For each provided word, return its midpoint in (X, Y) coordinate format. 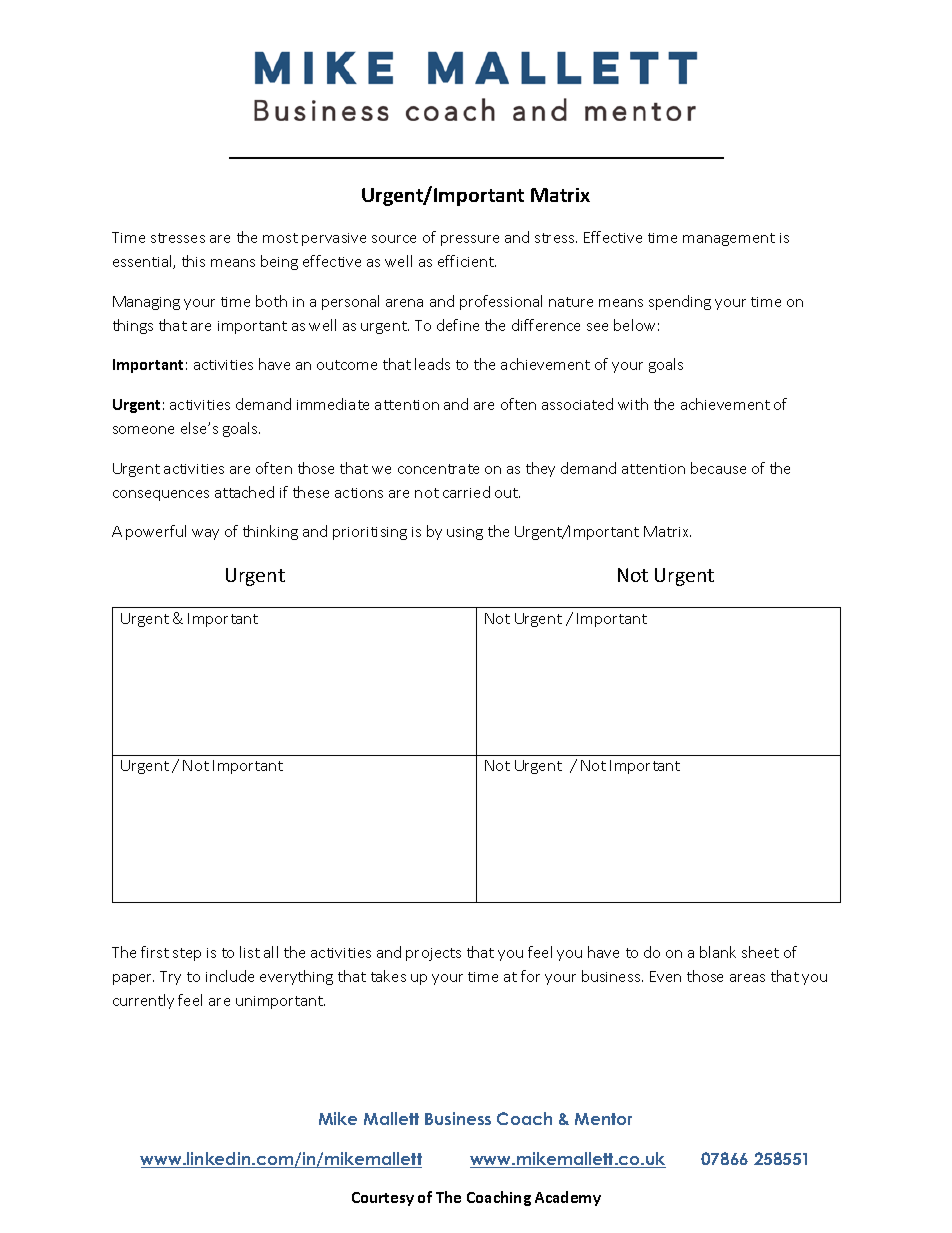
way (205, 534)
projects (433, 954)
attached (244, 492)
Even (665, 976)
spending (680, 302)
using (465, 533)
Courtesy (383, 1199)
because (718, 468)
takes (388, 976)
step (187, 954)
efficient (467, 261)
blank (718, 952)
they (540, 469)
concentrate (438, 469)
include (230, 976)
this (193, 261)
